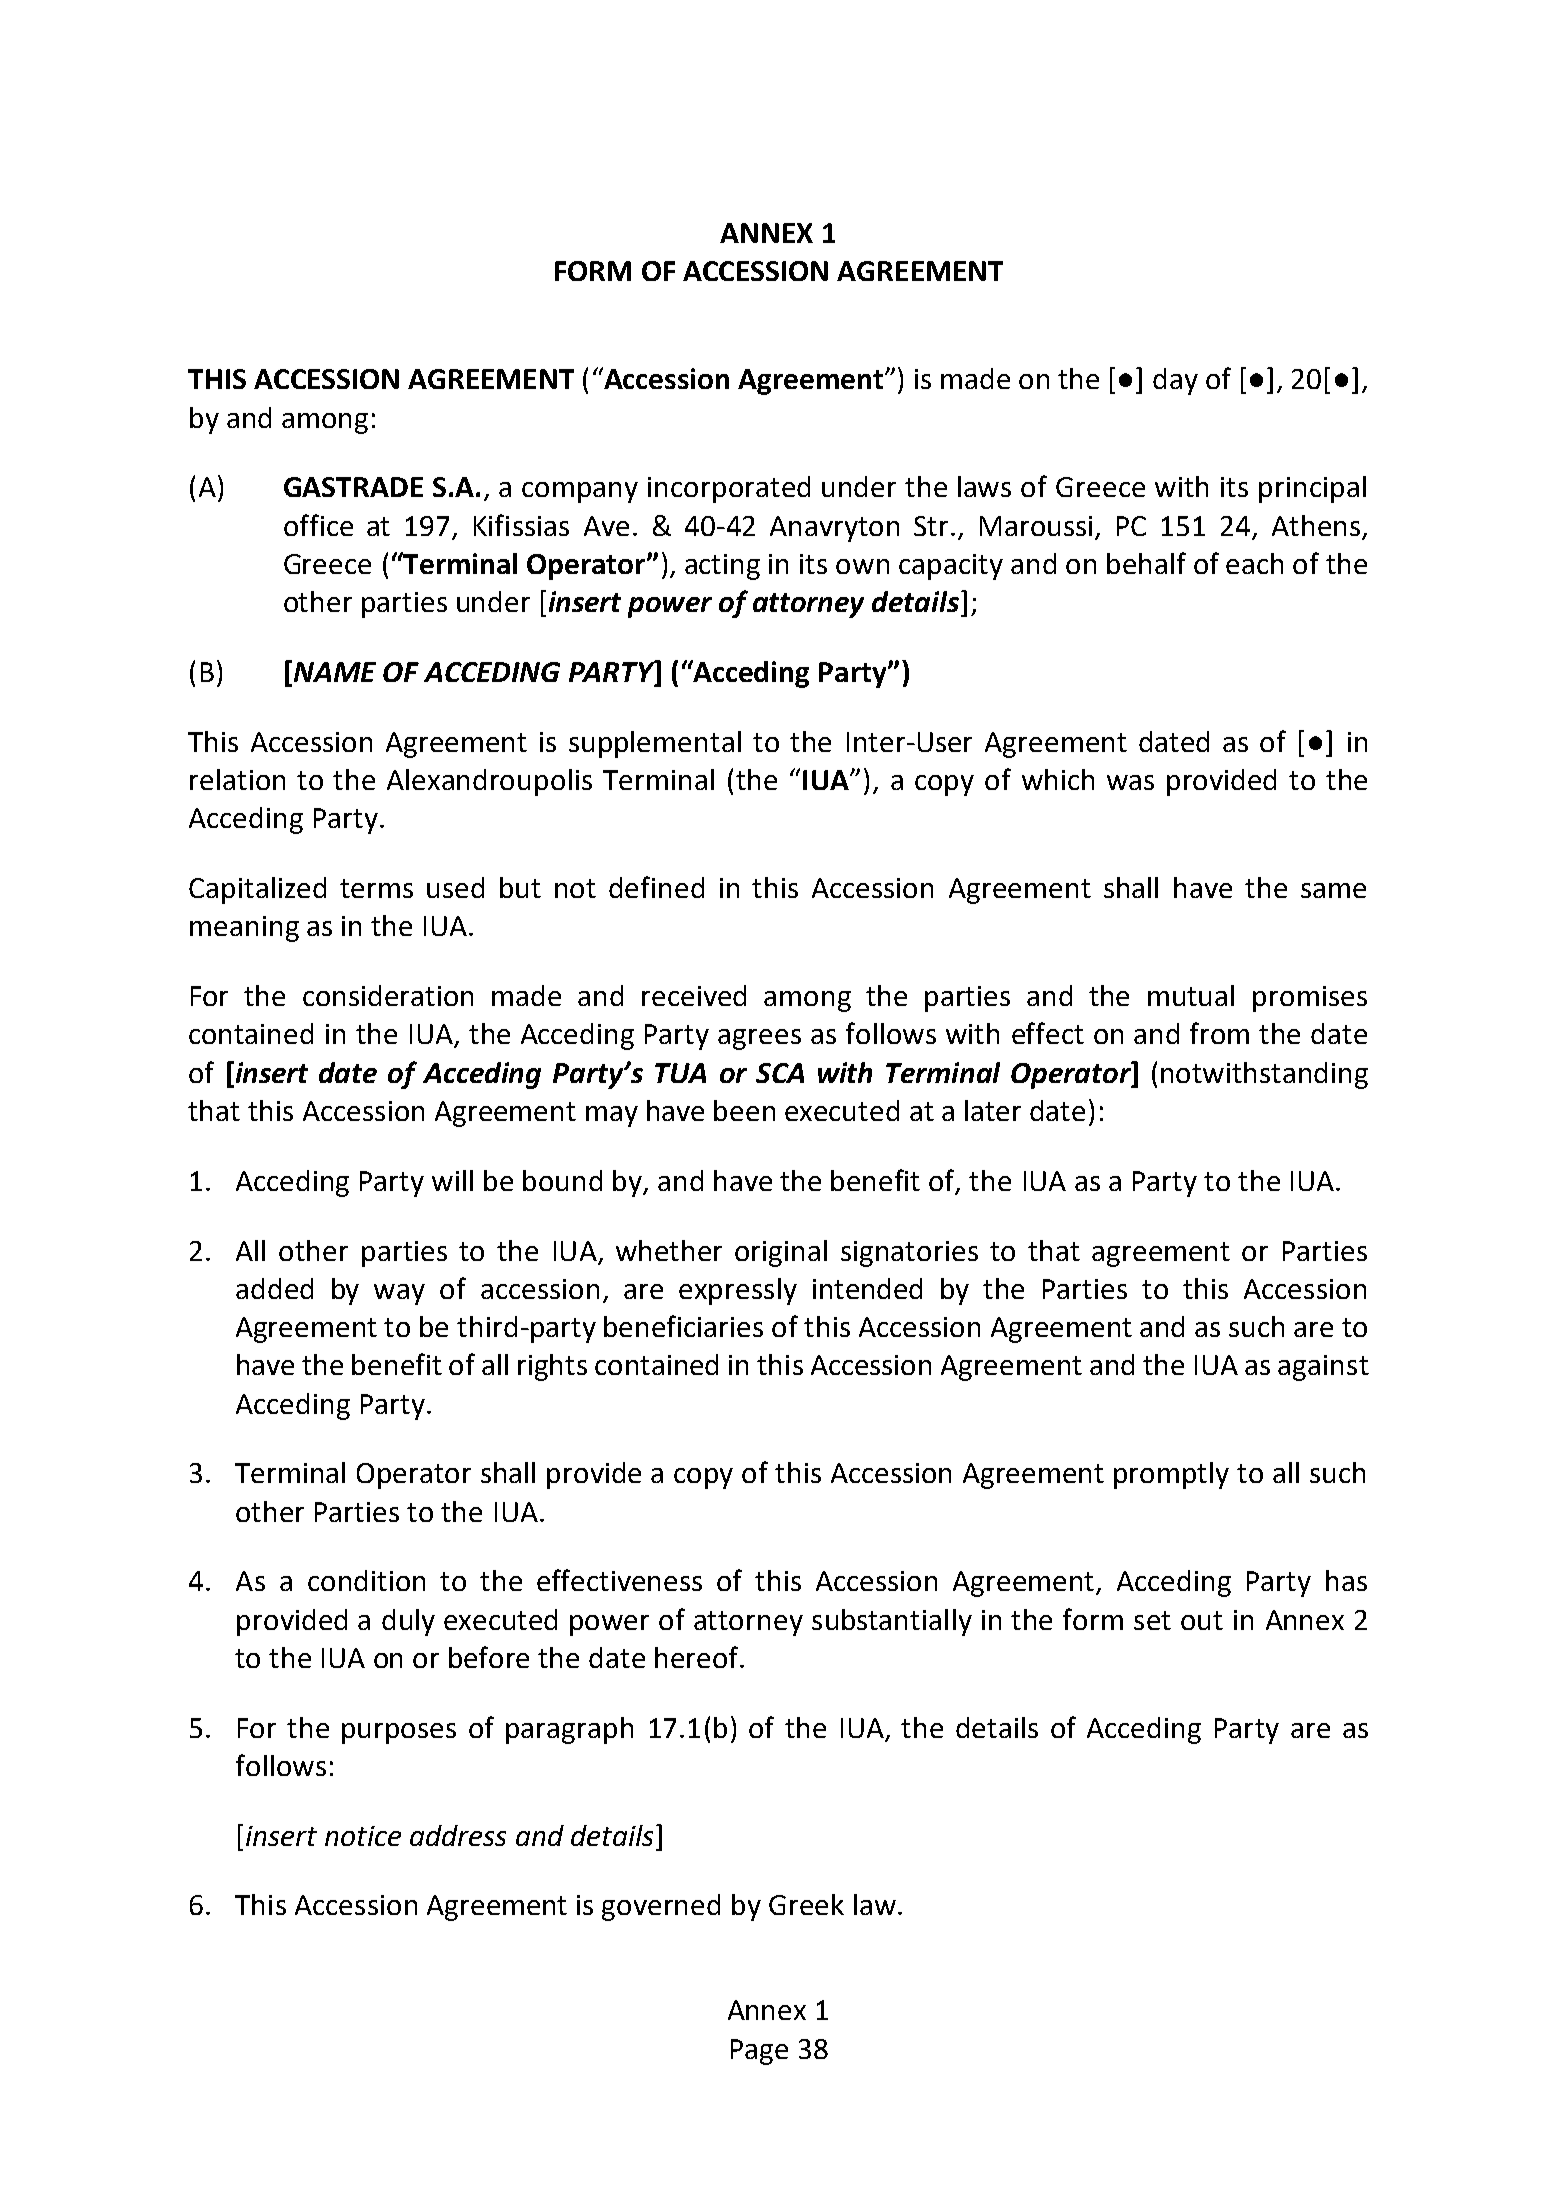 This screenshot has height=2202, width=1557. What do you see at coordinates (1130, 782) in the screenshot?
I see `was` at bounding box center [1130, 782].
